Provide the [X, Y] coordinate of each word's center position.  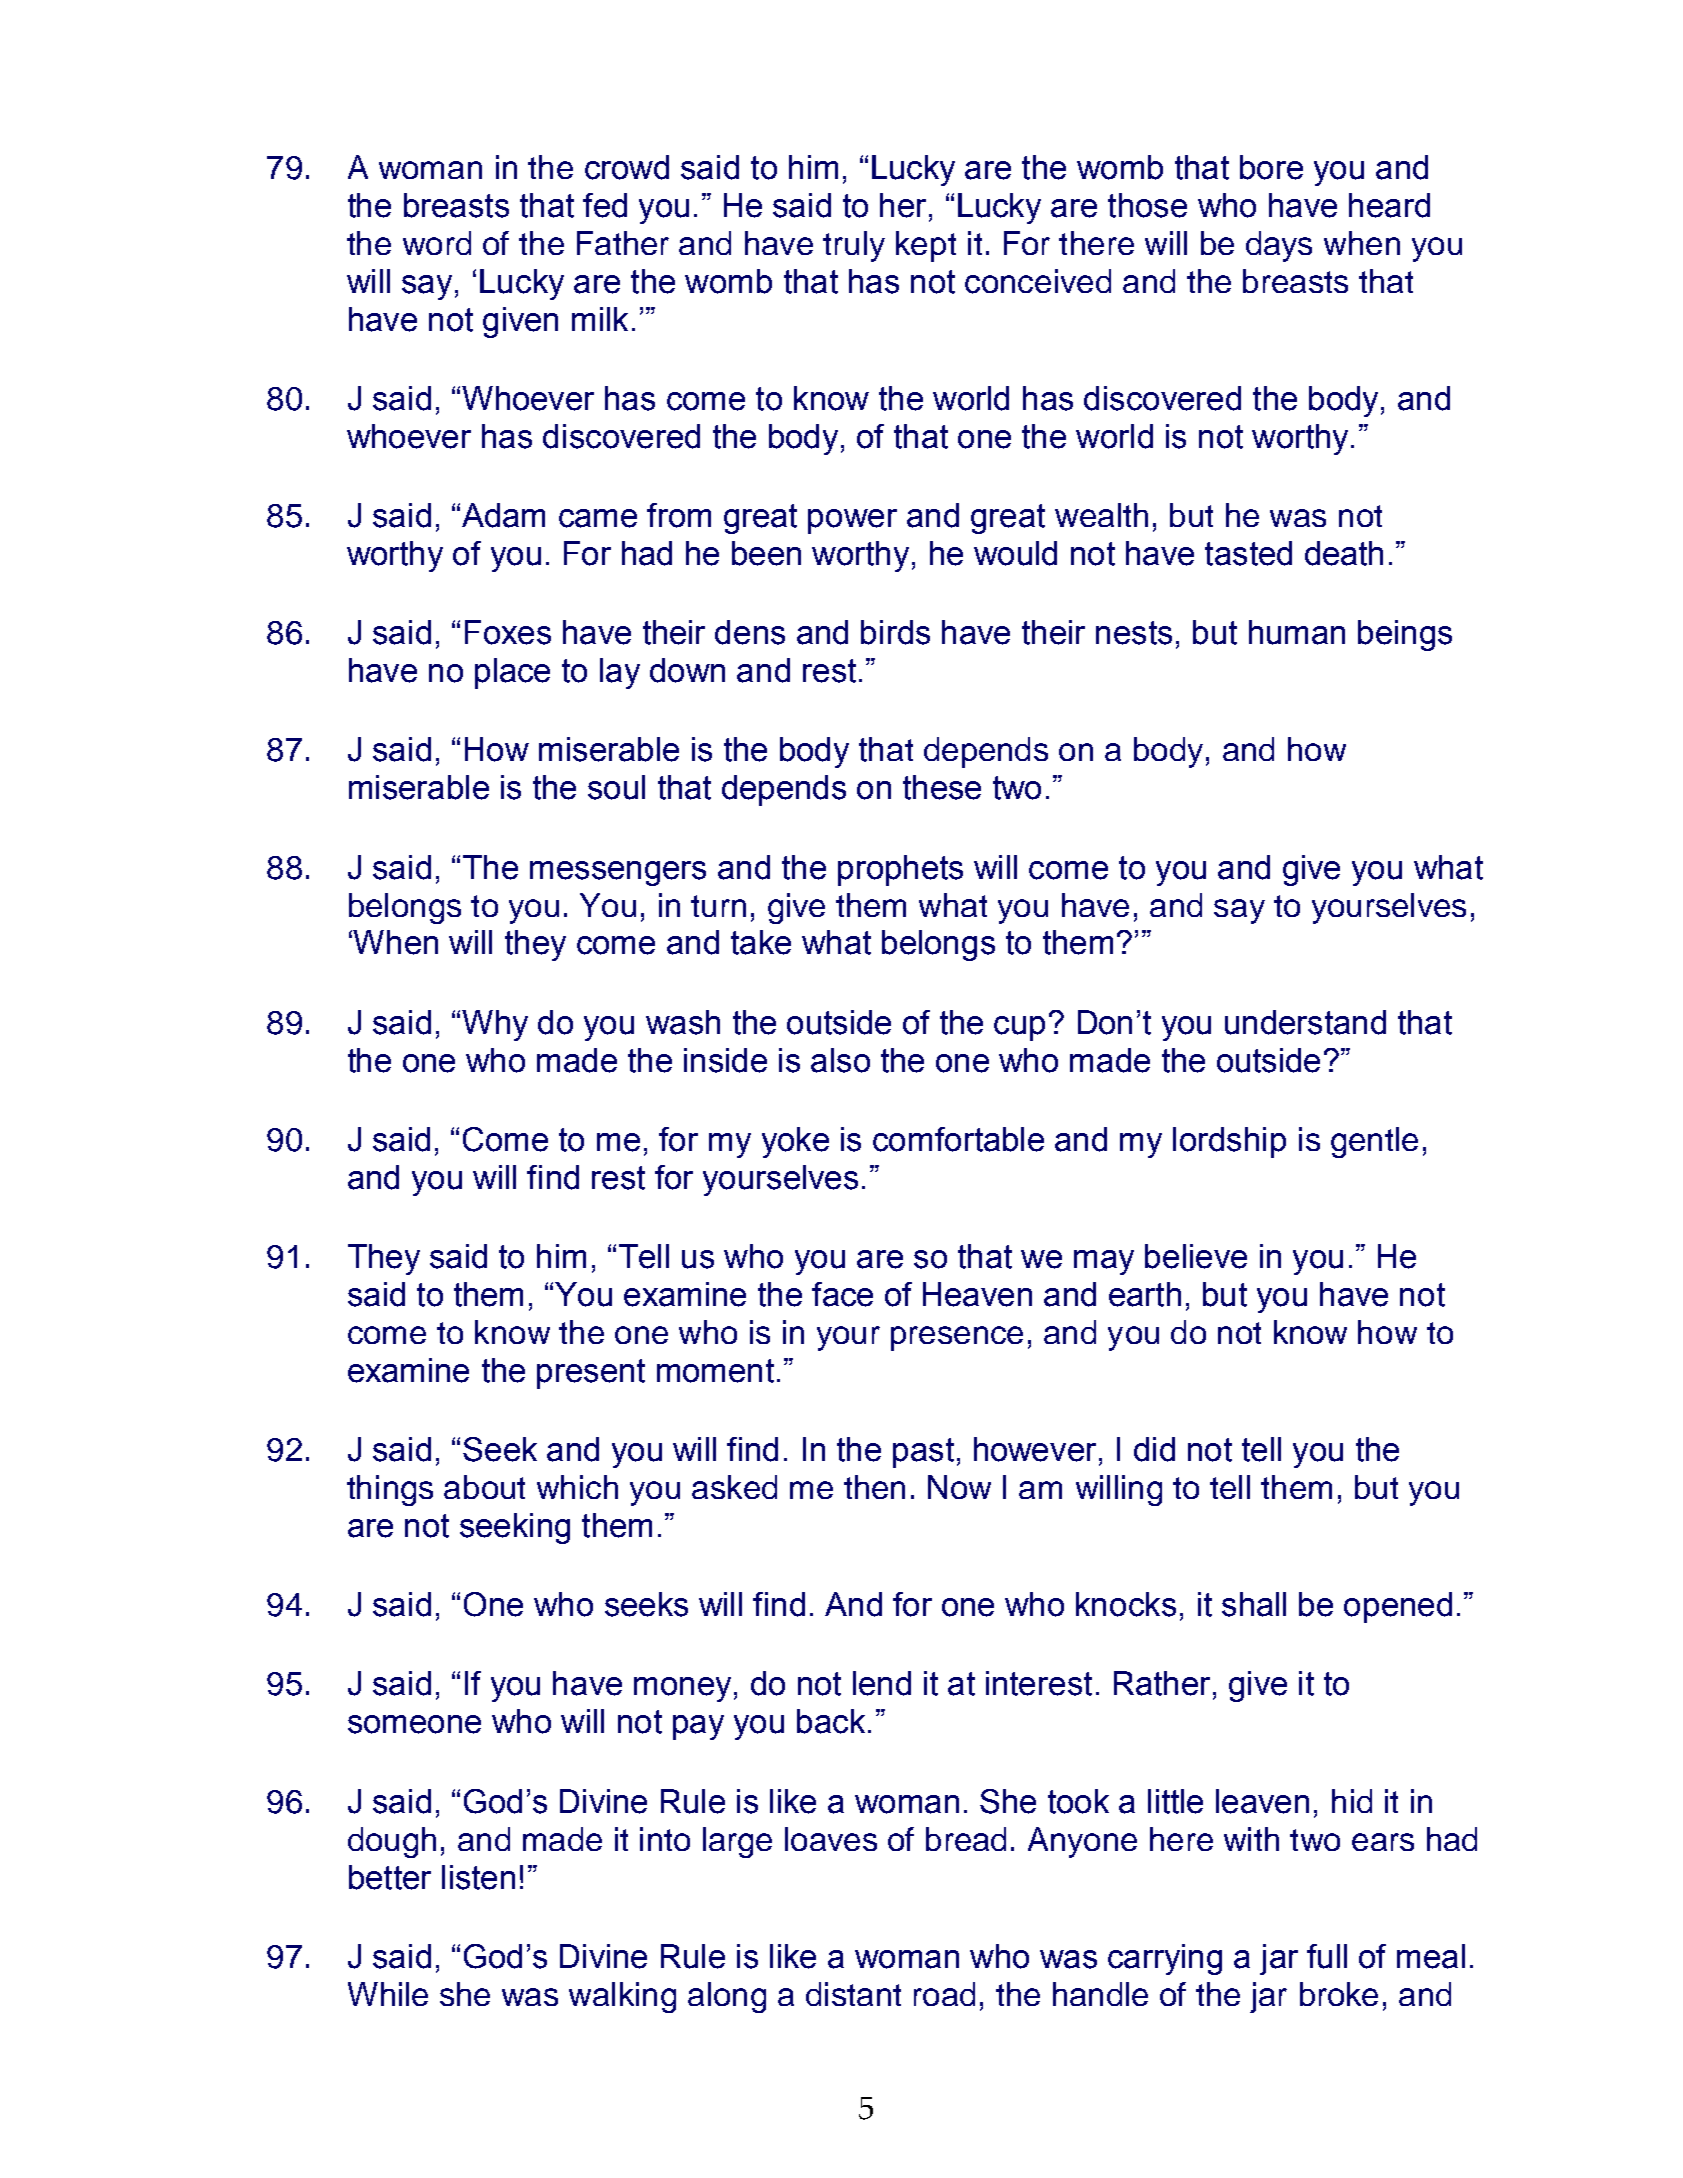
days [1279, 246]
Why [495, 1025]
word [437, 243]
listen [478, 1877]
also [840, 1060]
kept [926, 246]
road [944, 1994]
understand [1305, 1022]
